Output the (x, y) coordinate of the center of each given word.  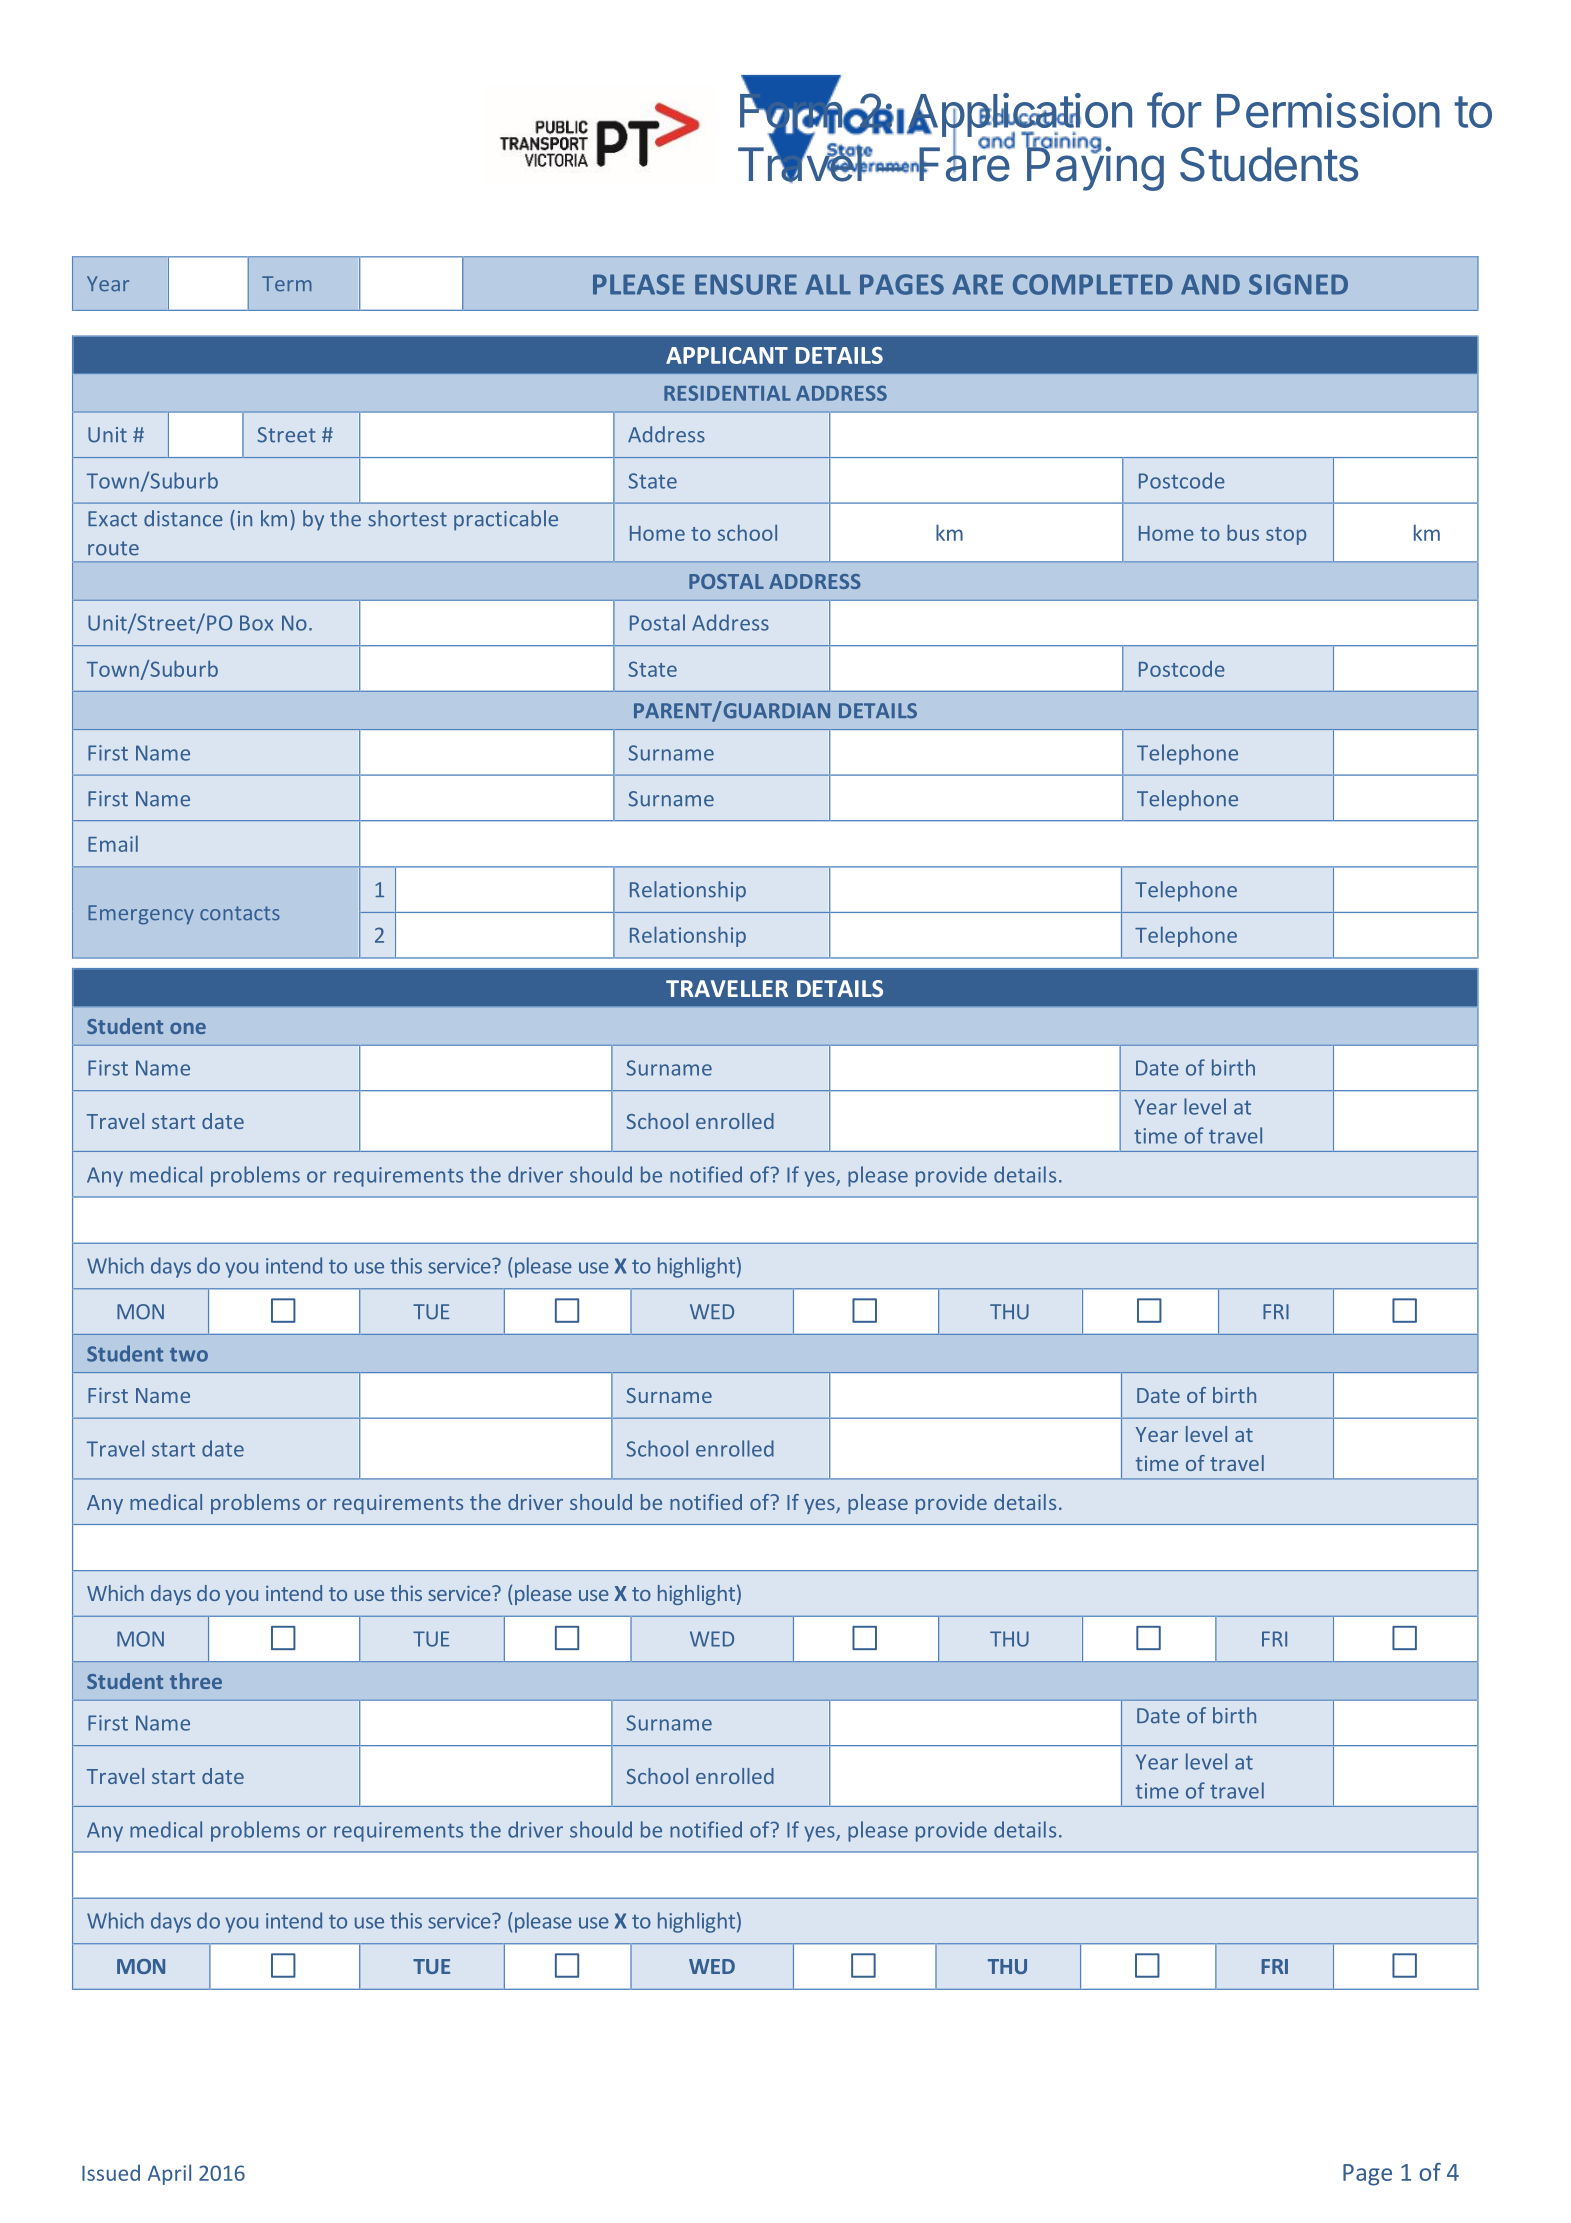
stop (1286, 536)
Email (113, 843)
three (196, 1681)
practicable (506, 520)
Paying (1095, 168)
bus (1243, 532)
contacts (240, 913)
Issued (111, 2173)
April (169, 2174)
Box (256, 623)
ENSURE (746, 284)
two (189, 1355)
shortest (407, 518)
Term (287, 283)
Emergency (141, 915)
